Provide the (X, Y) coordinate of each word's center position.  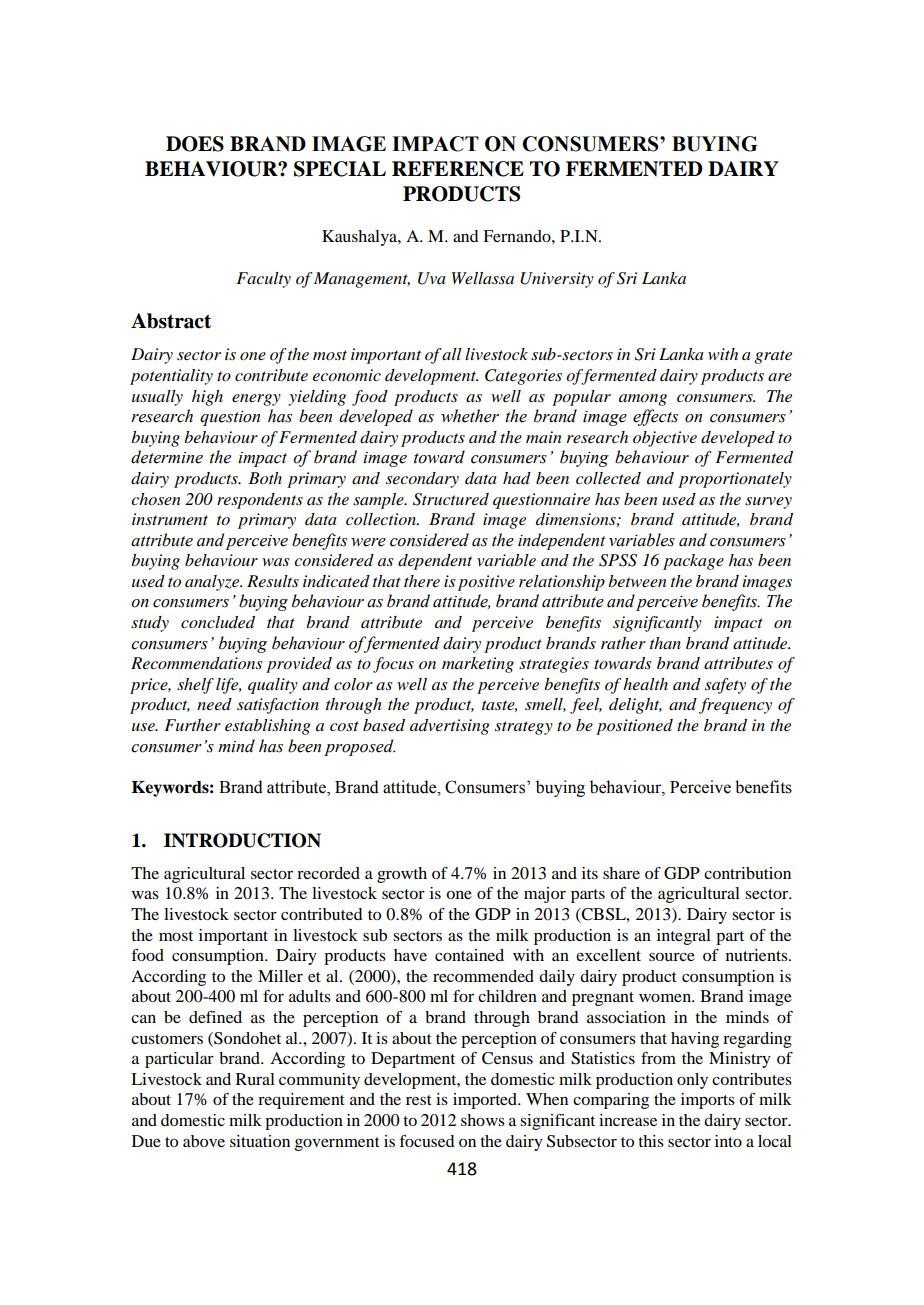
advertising (450, 727)
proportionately (735, 480)
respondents (260, 501)
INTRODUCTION (242, 840)
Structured (451, 499)
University (557, 280)
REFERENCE (458, 169)
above (204, 1141)
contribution (747, 873)
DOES (195, 144)
